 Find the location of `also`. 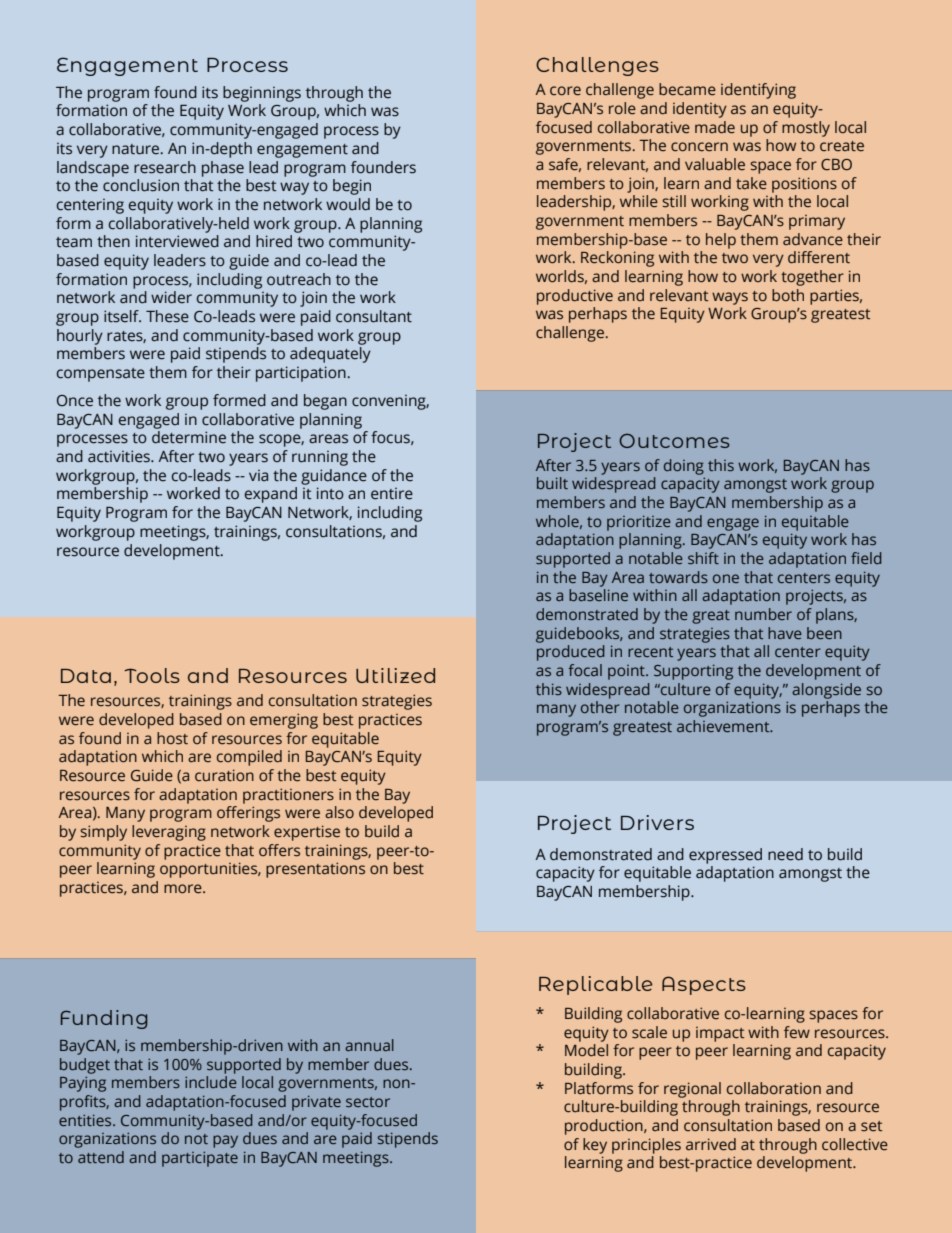

also is located at coordinates (339, 812).
